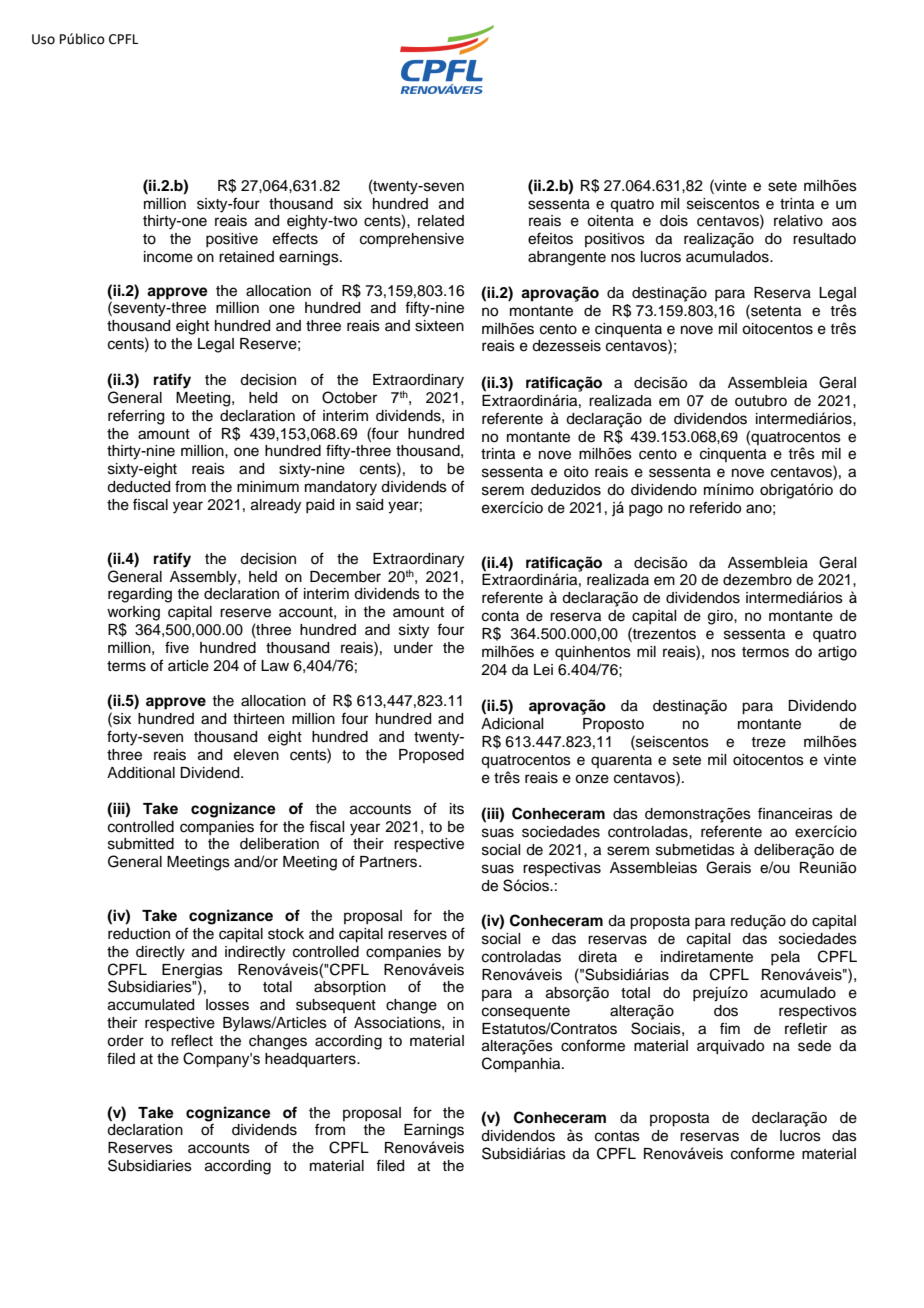 This document has height=1308, width=924. I want to click on Gerais, so click(728, 867).
